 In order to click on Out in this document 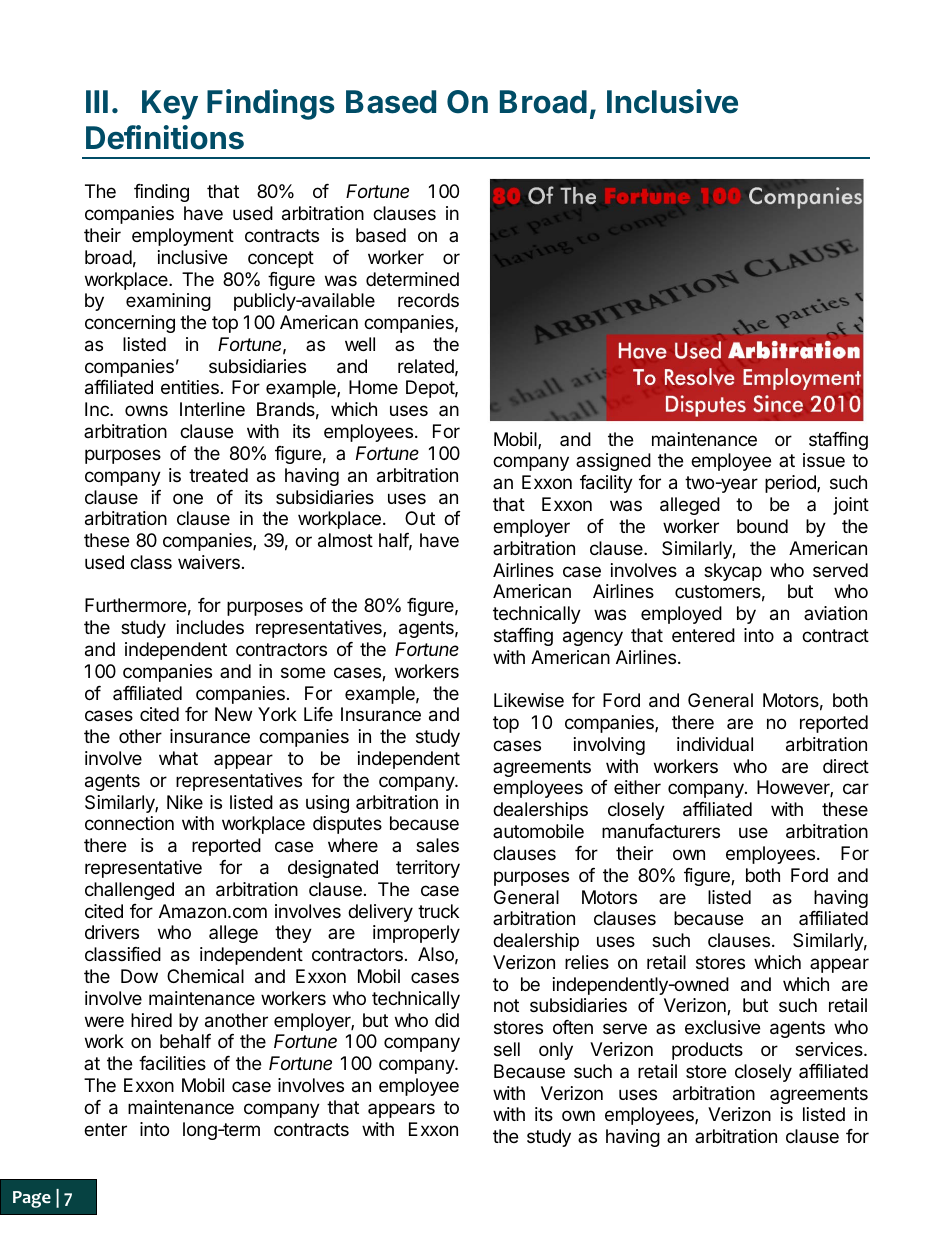, I will do `click(420, 518)`.
